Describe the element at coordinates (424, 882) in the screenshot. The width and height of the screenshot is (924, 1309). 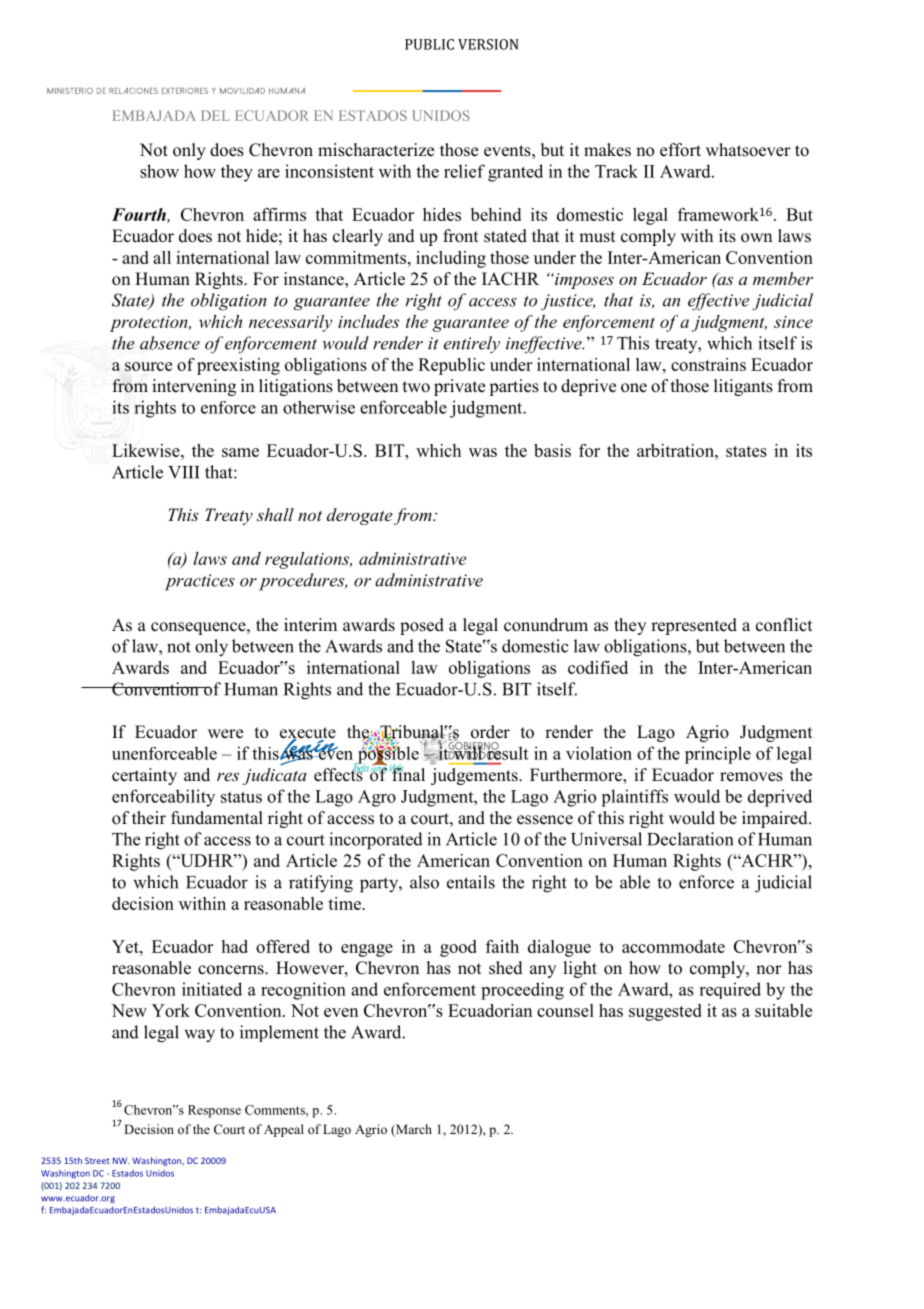
I see `also` at that location.
